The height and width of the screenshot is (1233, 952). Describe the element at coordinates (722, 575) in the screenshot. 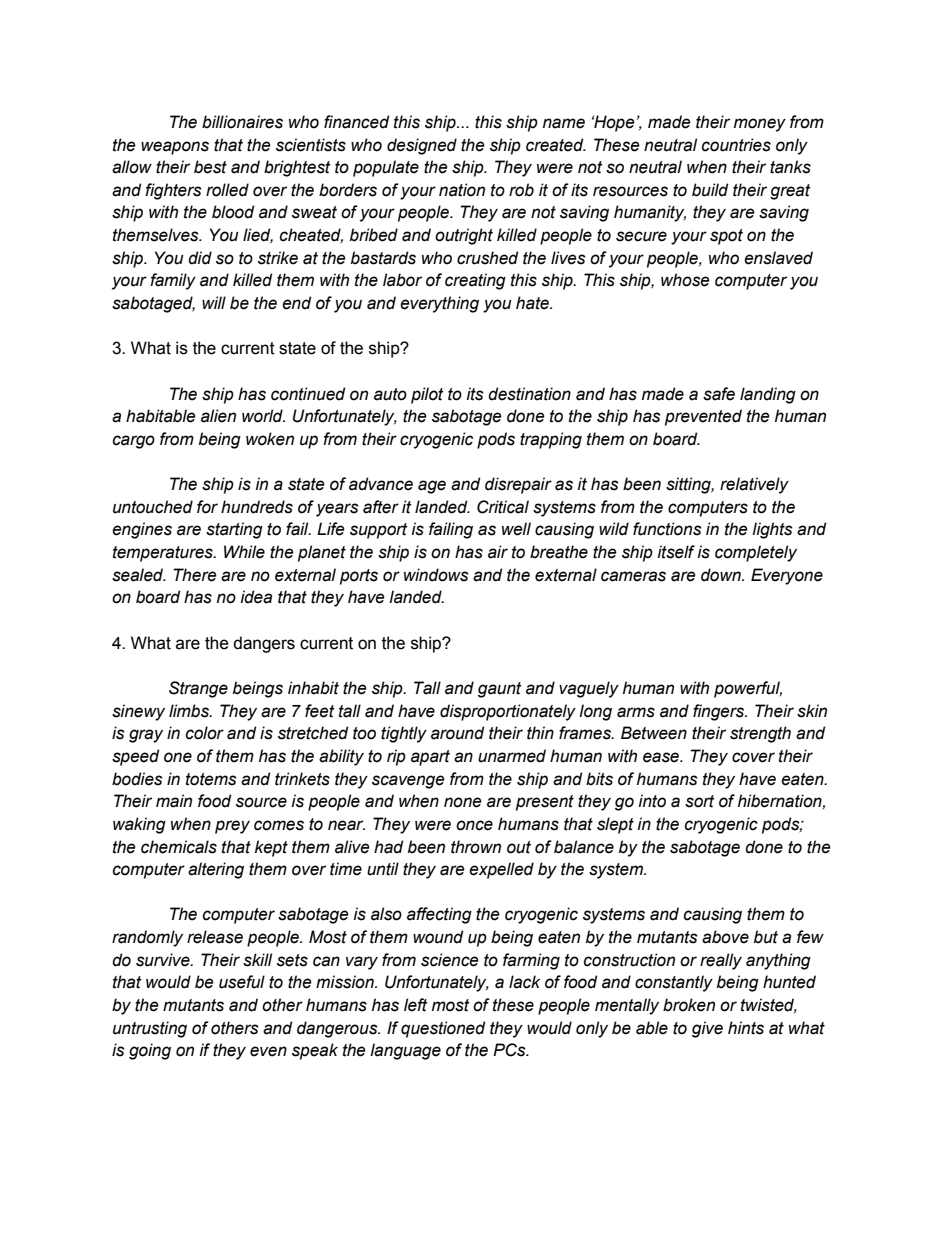

I see `down` at that location.
